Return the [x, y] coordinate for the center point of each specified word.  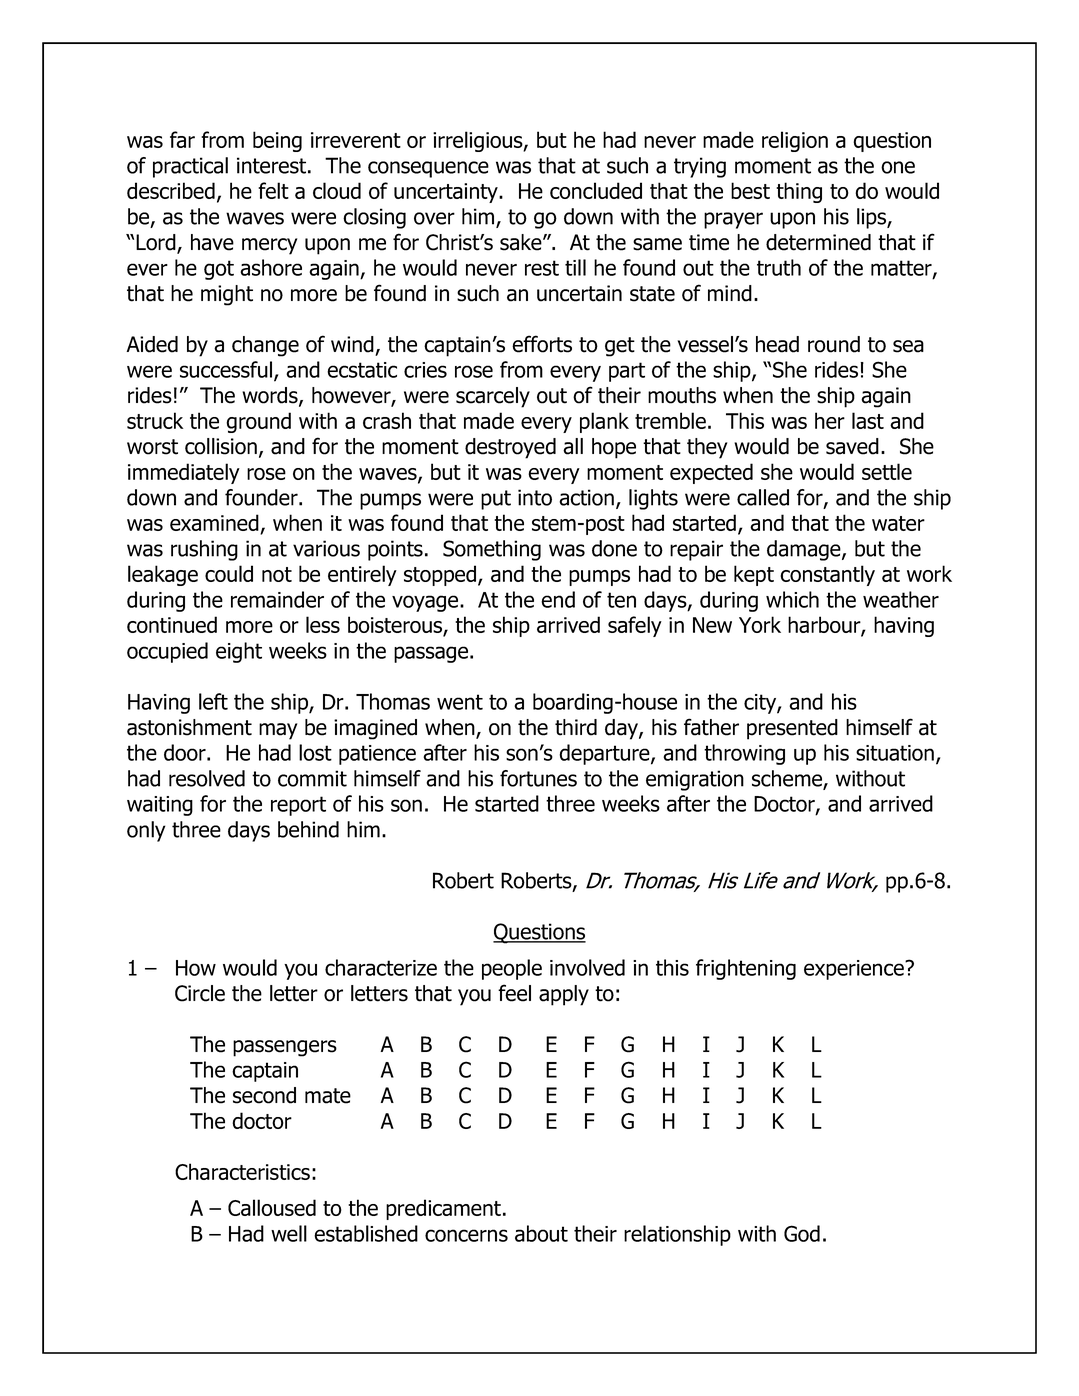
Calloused [272, 1207]
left [213, 701]
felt [273, 190]
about [541, 1233]
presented [792, 729]
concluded [596, 190]
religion [795, 141]
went [460, 702]
